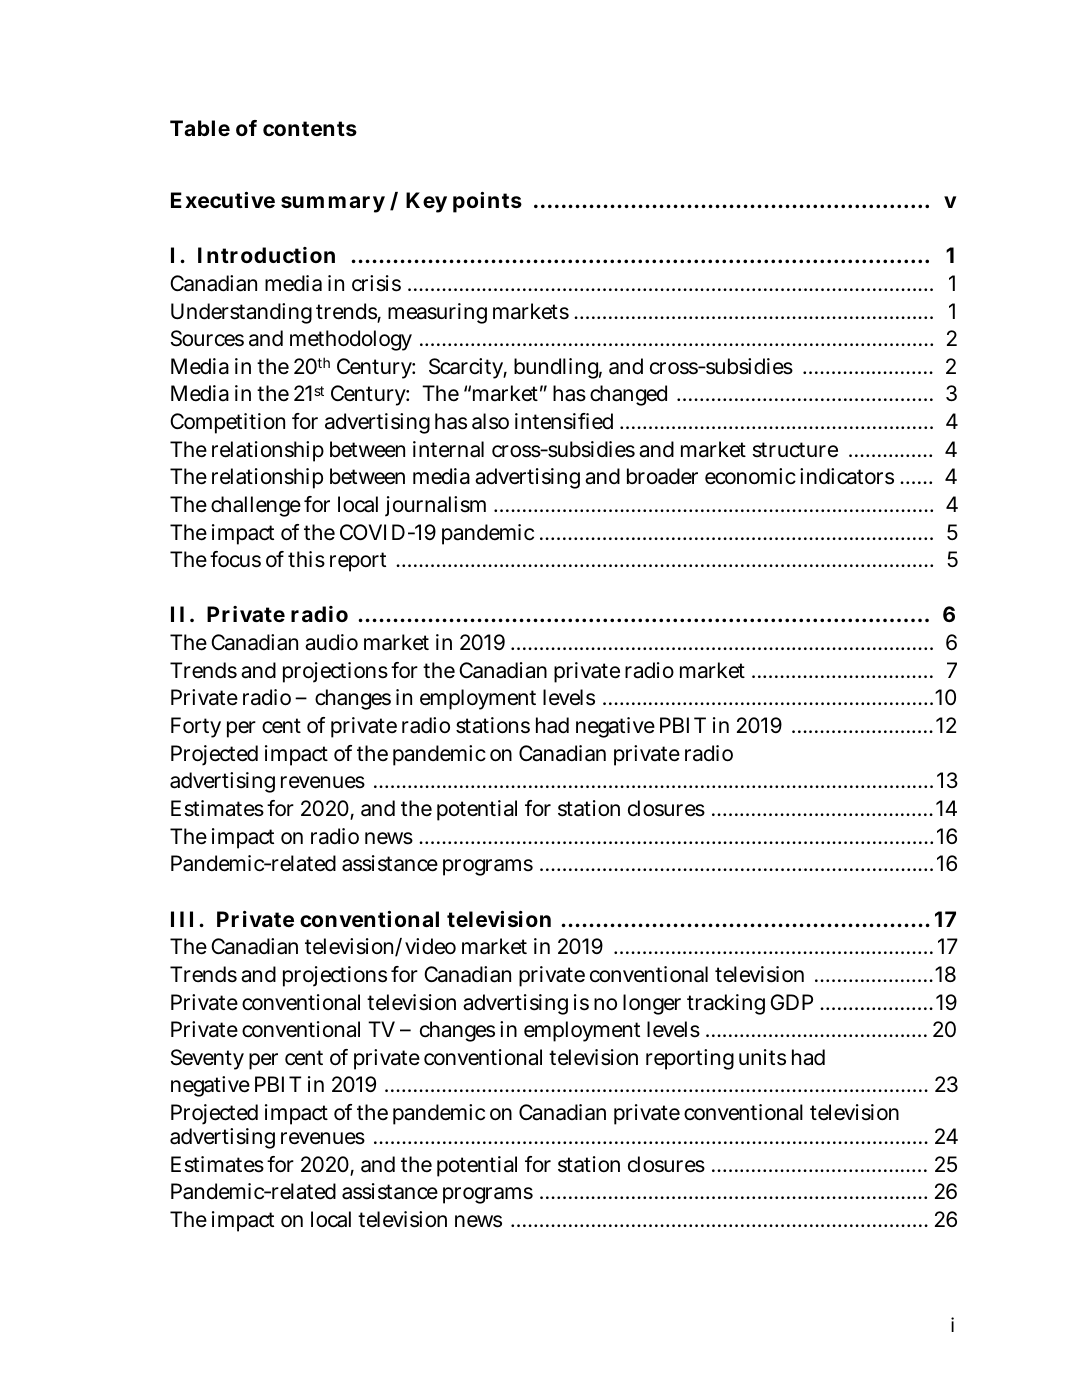 The width and height of the image is (1082, 1400). I want to click on Competition, so click(227, 423).
